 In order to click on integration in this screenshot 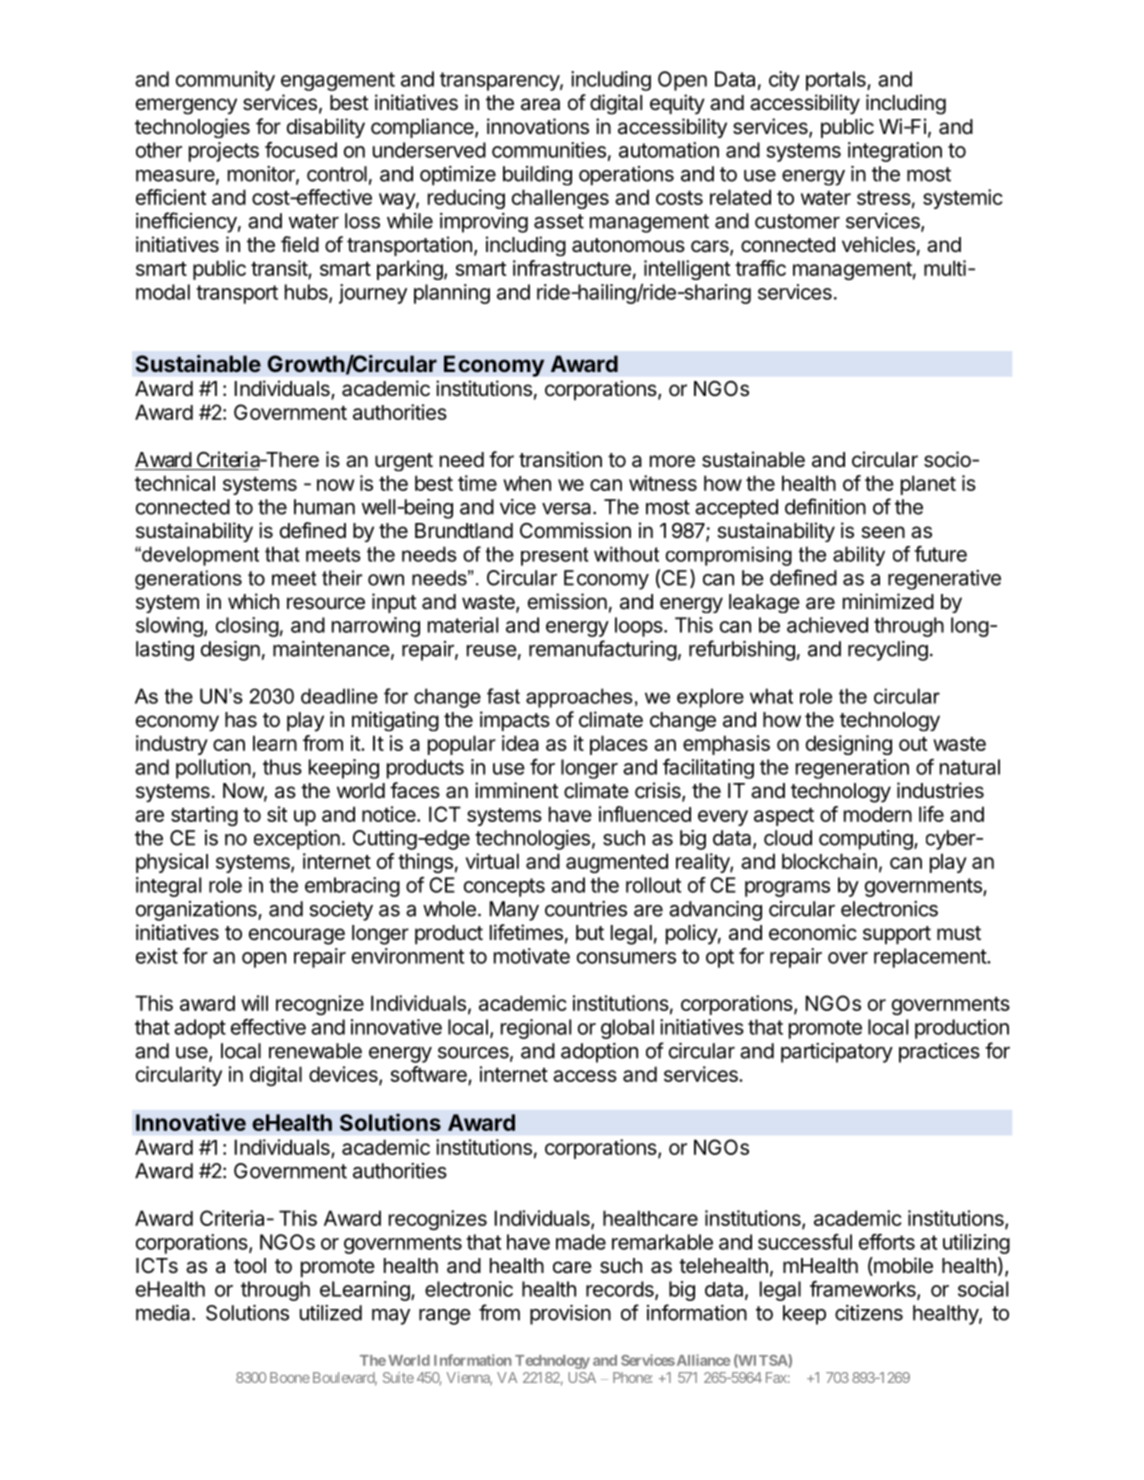, I will do `click(895, 152)`.
